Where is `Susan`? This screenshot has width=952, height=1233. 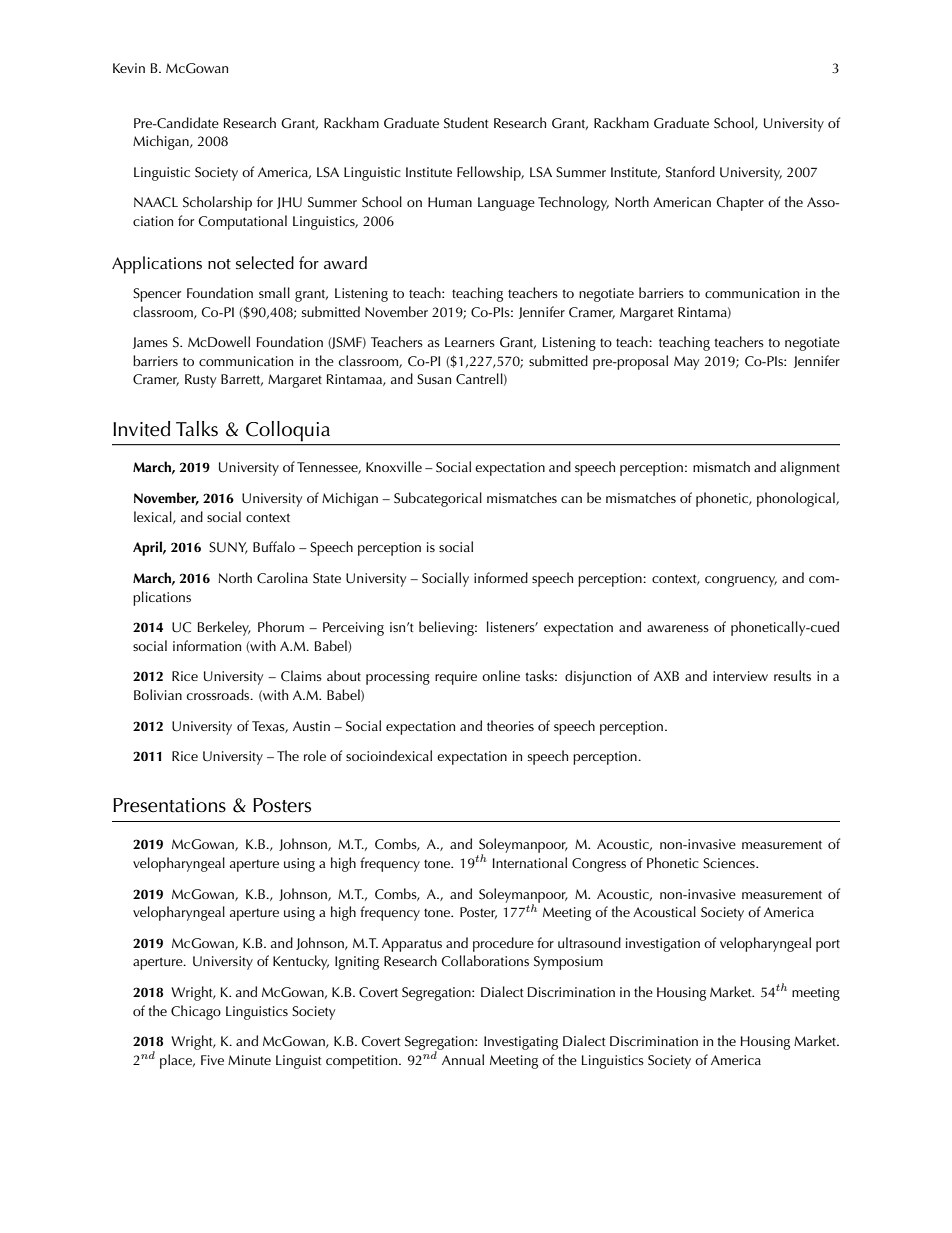 Susan is located at coordinates (434, 379).
